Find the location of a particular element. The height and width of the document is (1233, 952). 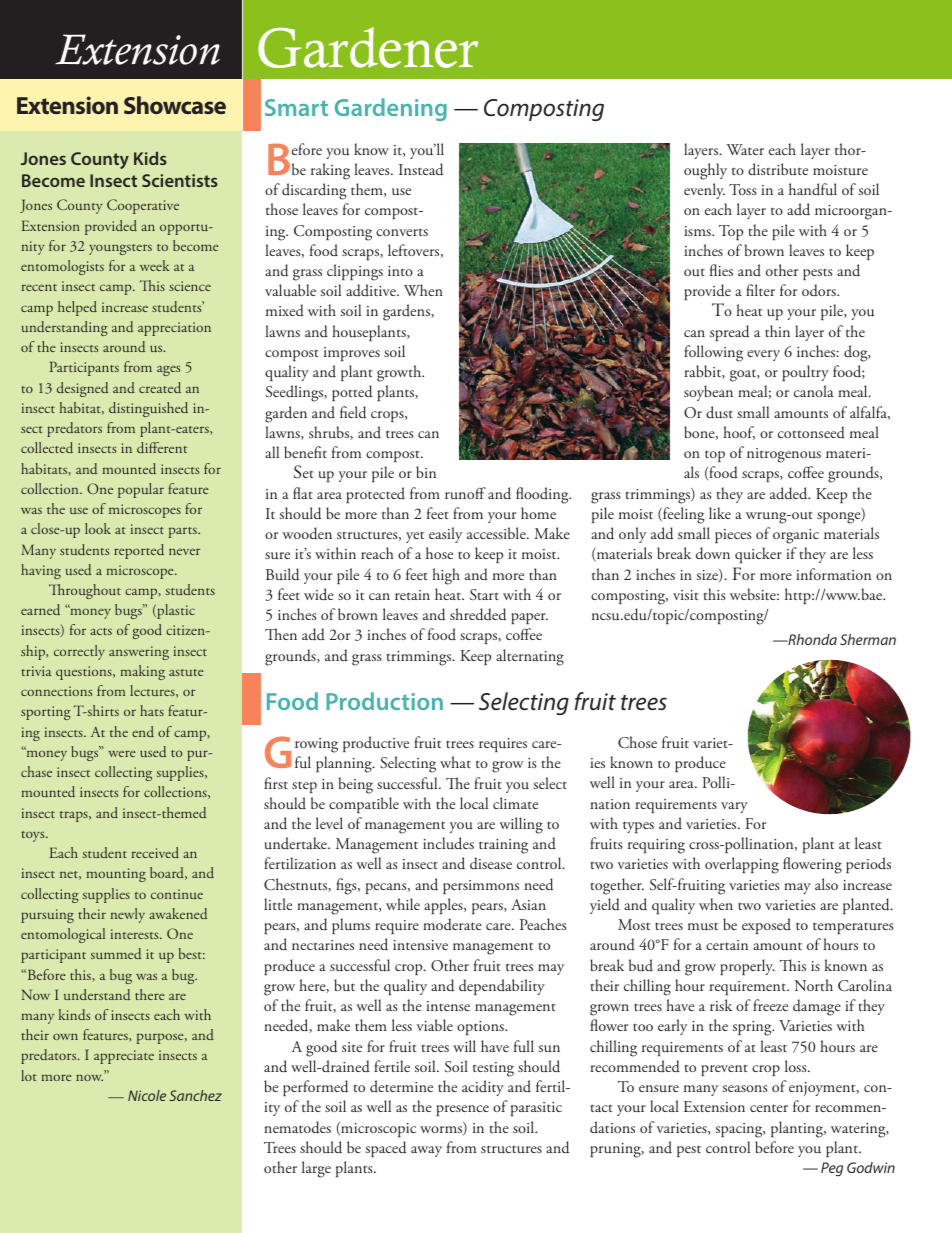

overlapping is located at coordinates (742, 865).
